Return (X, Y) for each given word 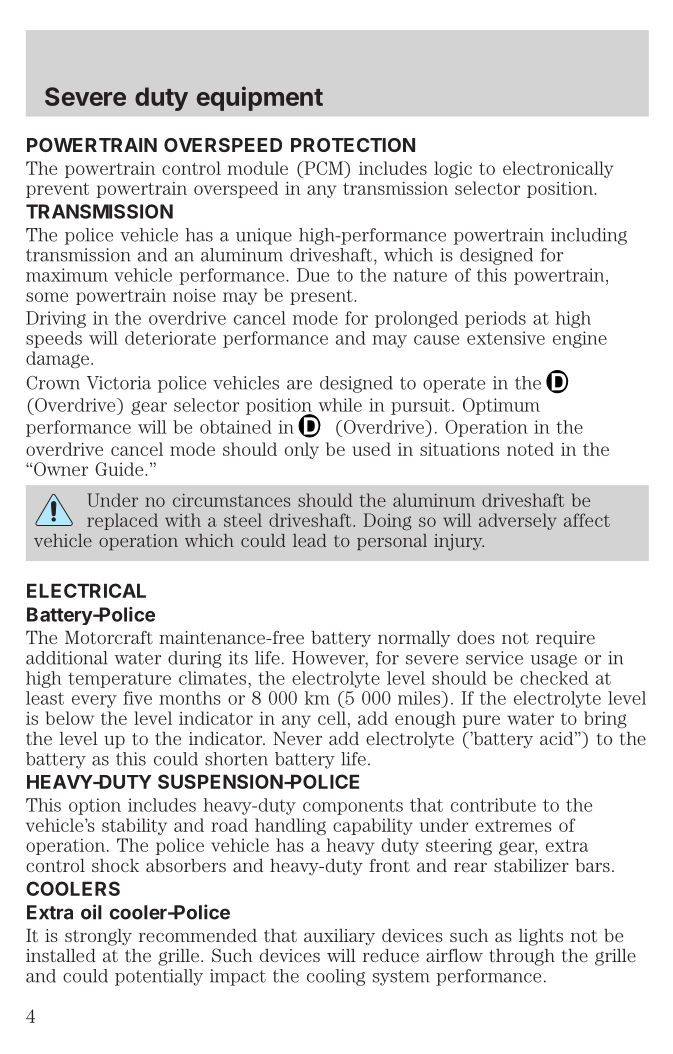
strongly (98, 937)
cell (332, 718)
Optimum (501, 406)
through (522, 957)
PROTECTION (353, 145)
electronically (558, 169)
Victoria (119, 383)
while (340, 405)
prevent (57, 190)
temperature (119, 680)
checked (554, 678)
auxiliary (339, 937)
